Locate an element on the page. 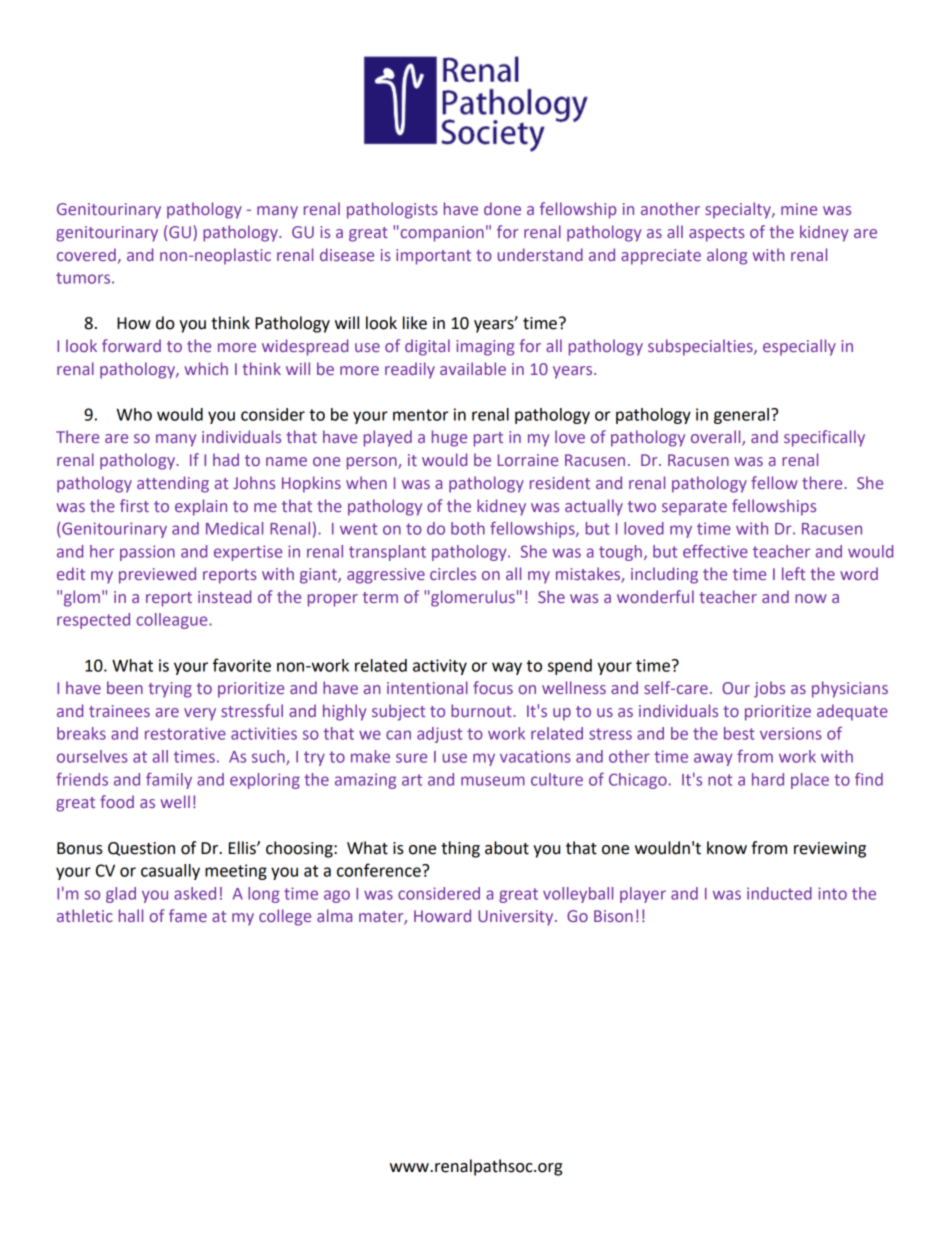 Image resolution: width=952 pixels, height=1233 pixels. versions is located at coordinates (791, 733).
